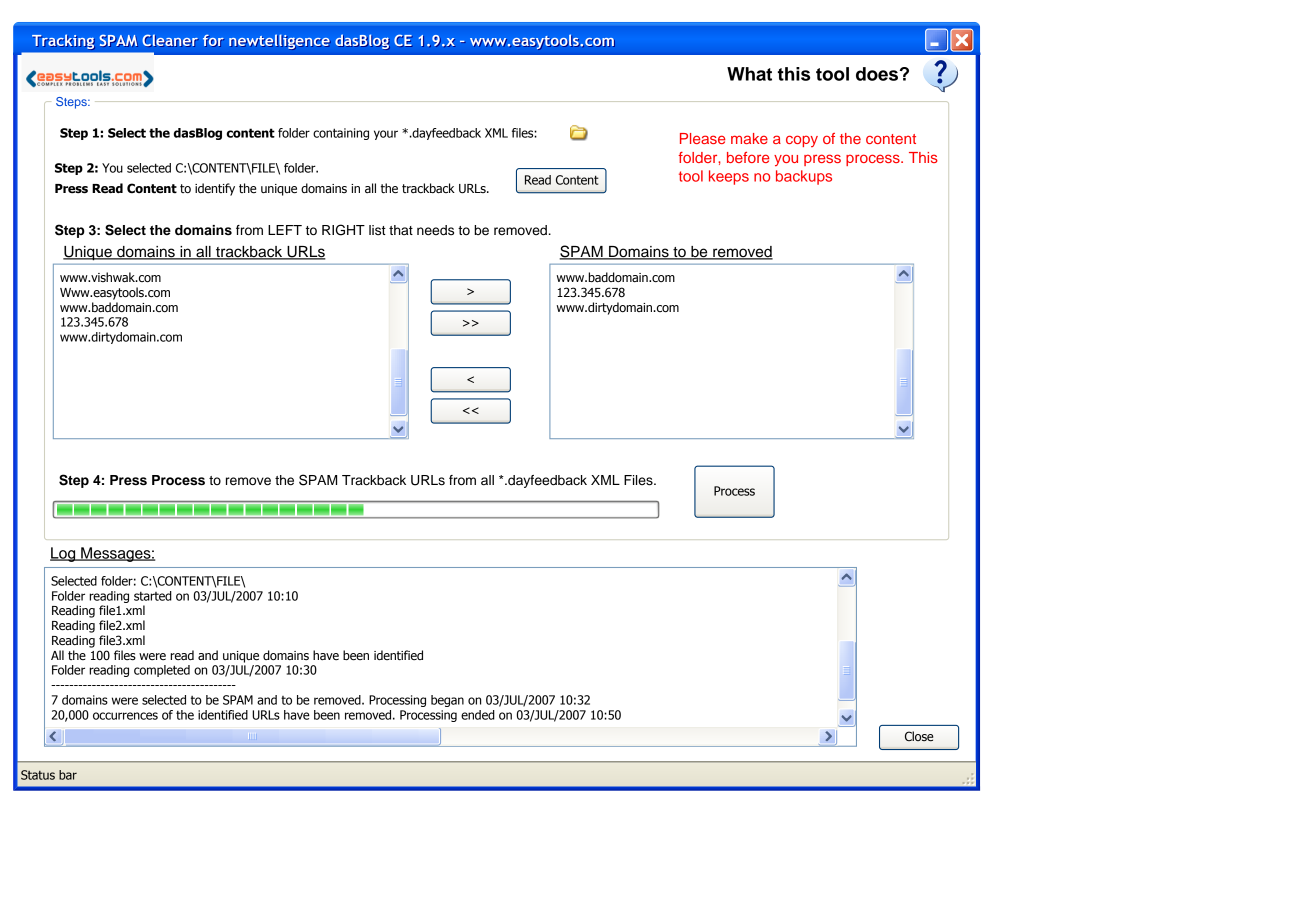 This image has width=1307, height=924. Describe the element at coordinates (749, 74) in the image. I see `What` at that location.
